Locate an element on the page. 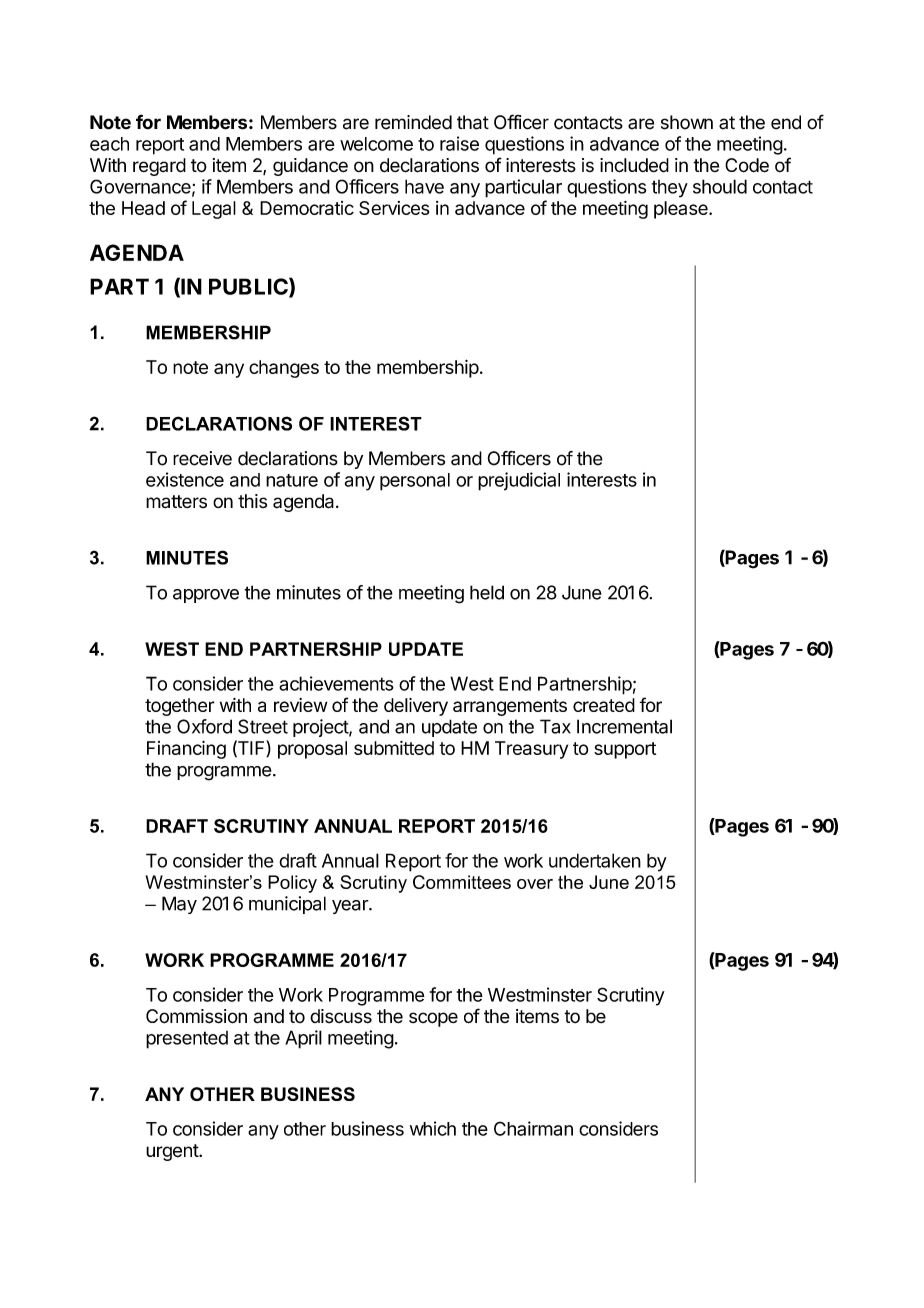 The width and height of the image is (924, 1308). which is located at coordinates (433, 1128).
